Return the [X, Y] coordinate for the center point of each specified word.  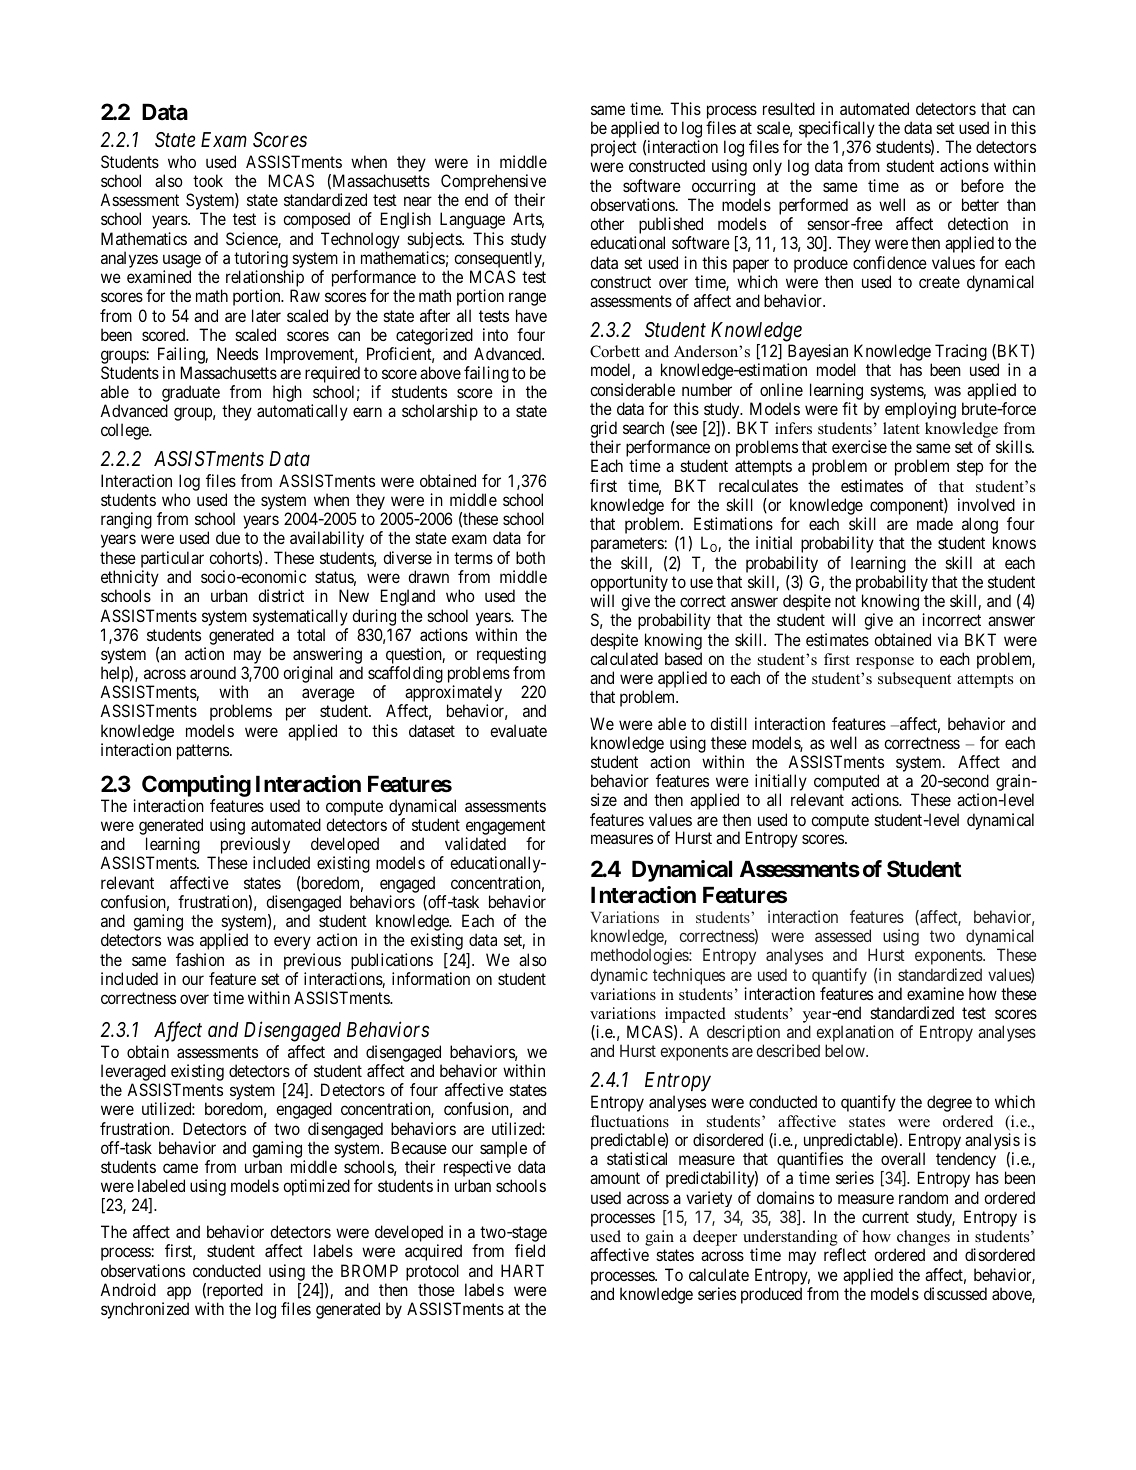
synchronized [145, 1310]
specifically [837, 131]
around [213, 672]
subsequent [914, 680]
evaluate [518, 730]
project [614, 148]
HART [522, 1270]
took [208, 180]
